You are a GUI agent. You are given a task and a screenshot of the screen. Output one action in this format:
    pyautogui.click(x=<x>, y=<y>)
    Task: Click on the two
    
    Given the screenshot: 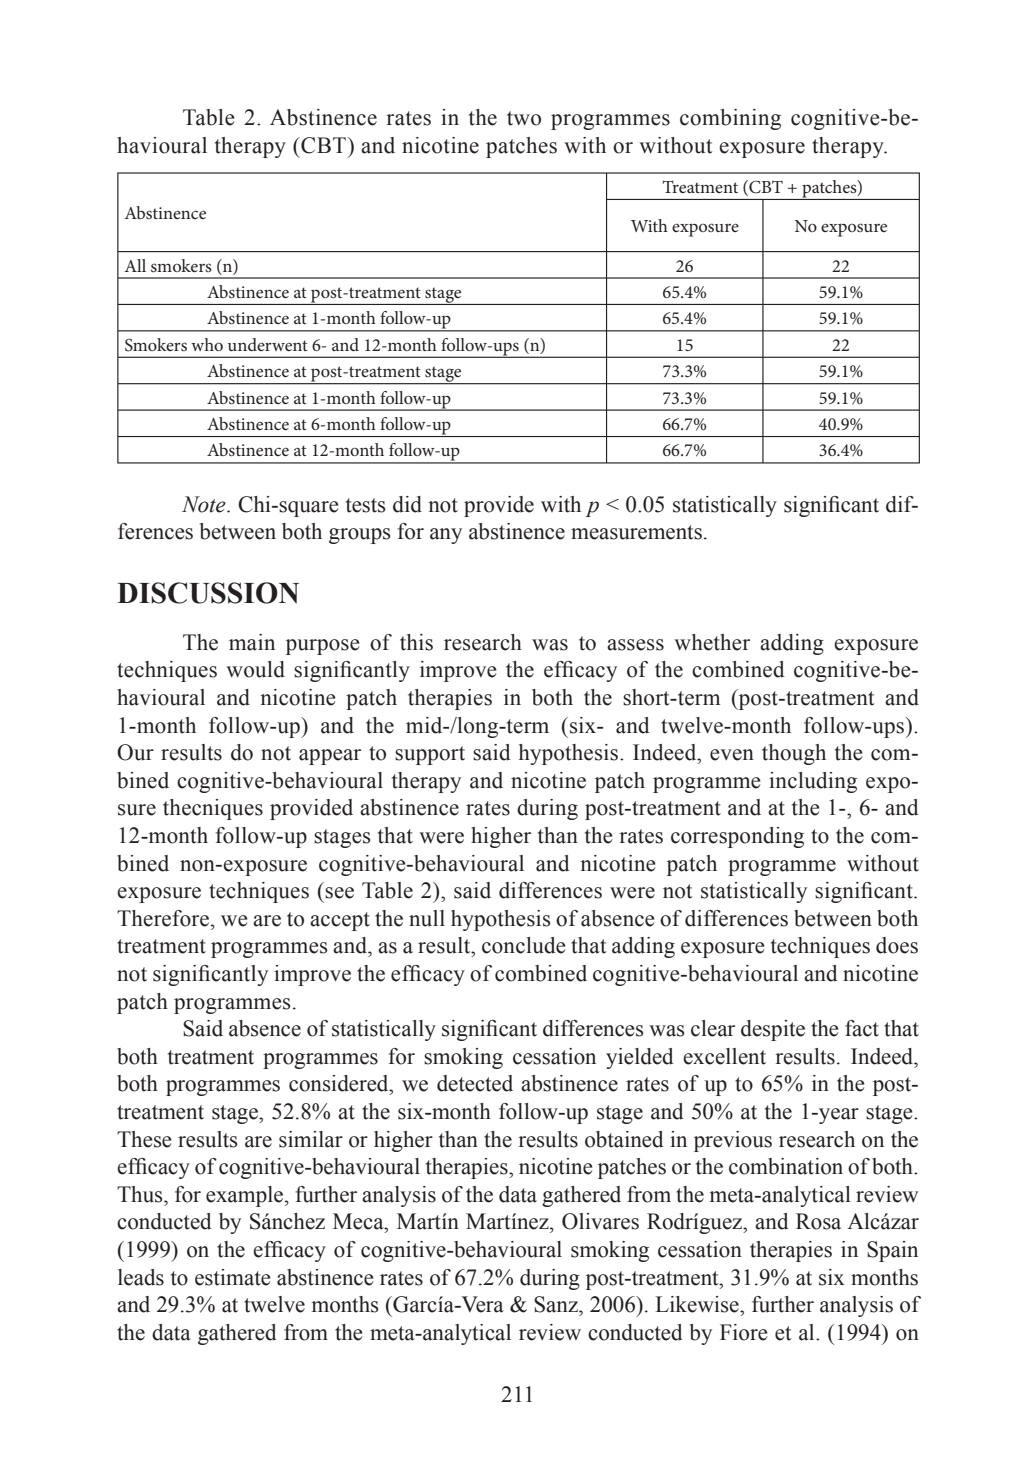 What is the action you would take?
    pyautogui.click(x=524, y=118)
